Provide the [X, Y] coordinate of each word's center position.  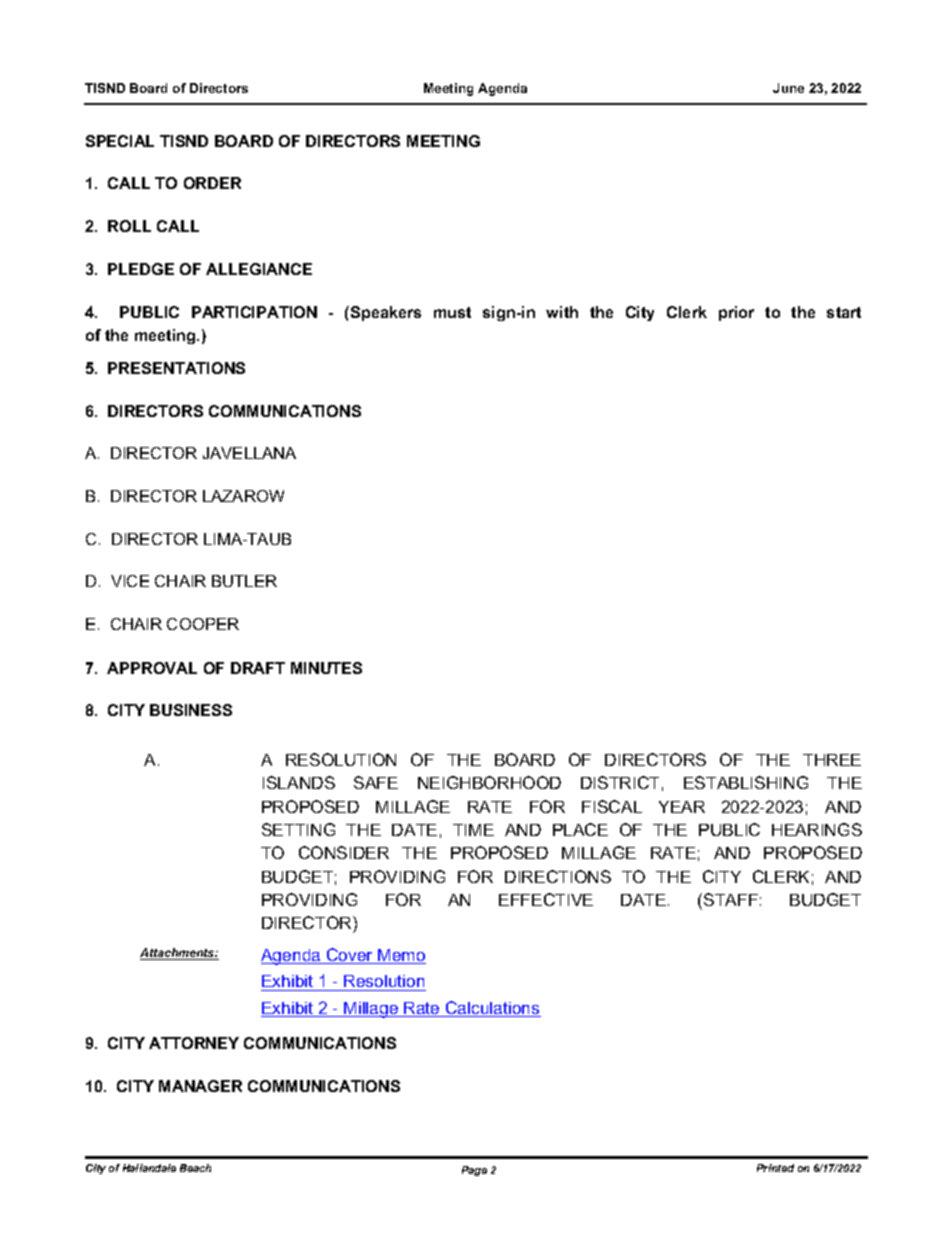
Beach [195, 1168]
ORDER [212, 183]
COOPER [203, 624]
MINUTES [326, 668]
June [788, 88]
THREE [832, 760]
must [452, 312]
